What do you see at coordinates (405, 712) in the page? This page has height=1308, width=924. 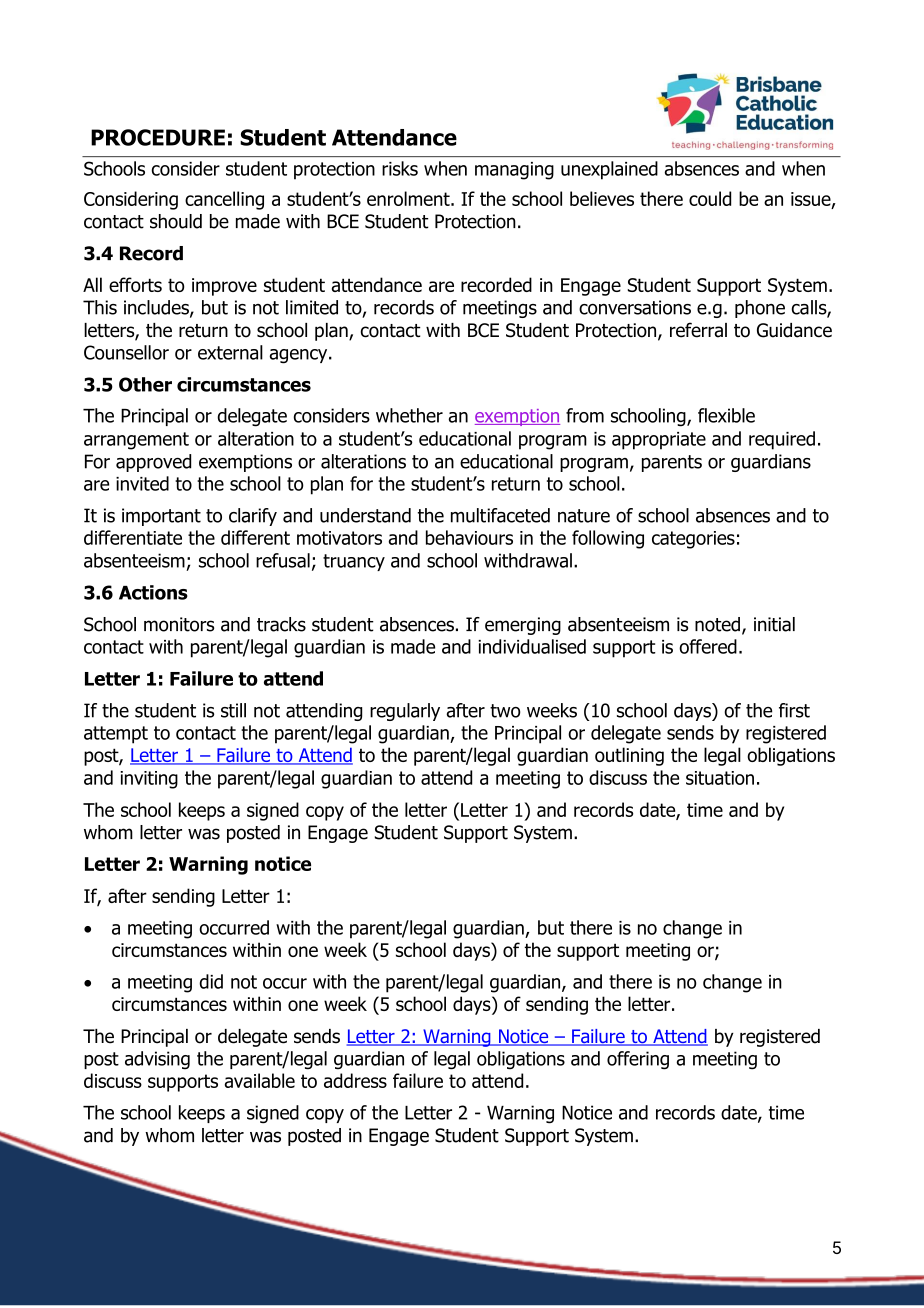 I see `regularly` at bounding box center [405, 712].
